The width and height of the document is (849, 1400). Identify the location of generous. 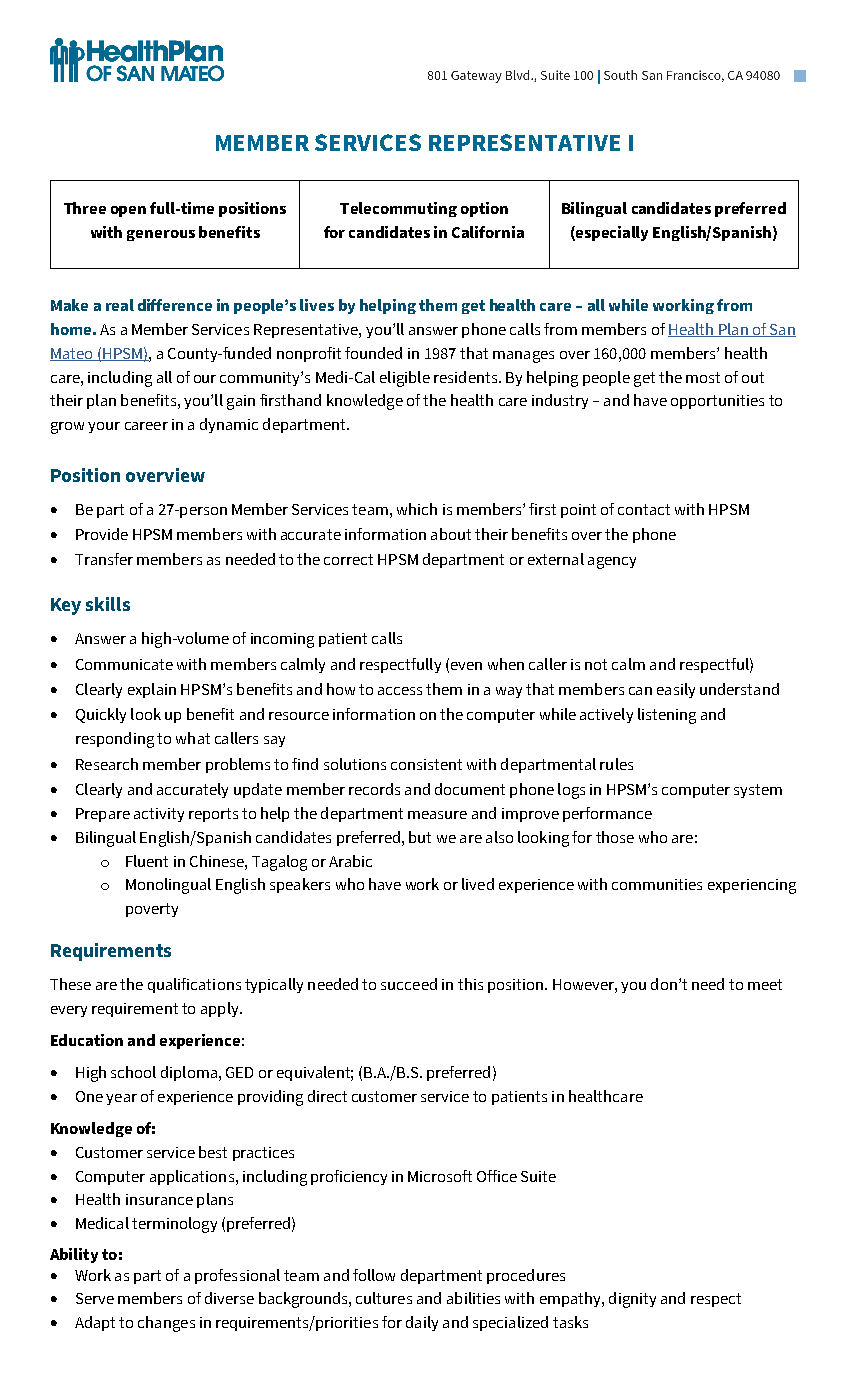
(161, 235).
